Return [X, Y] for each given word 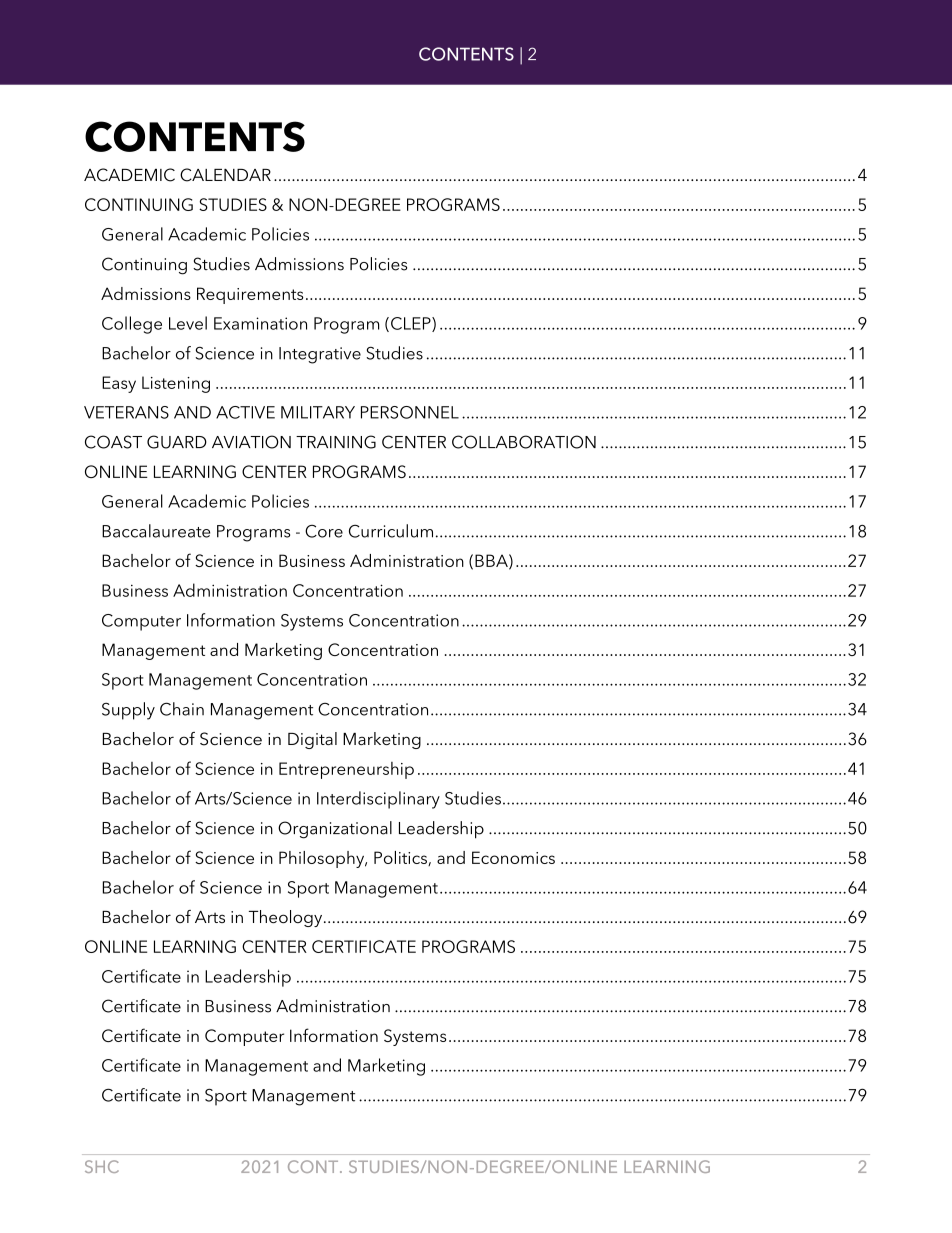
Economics [513, 857]
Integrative [320, 355]
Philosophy [323, 859]
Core [324, 531]
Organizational [335, 830]
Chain [182, 709]
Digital [312, 740]
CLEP [412, 324]
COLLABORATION [524, 442]
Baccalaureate [156, 531]
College [132, 325]
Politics [401, 858]
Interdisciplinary [378, 800]
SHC [102, 1166]
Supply [128, 711]
